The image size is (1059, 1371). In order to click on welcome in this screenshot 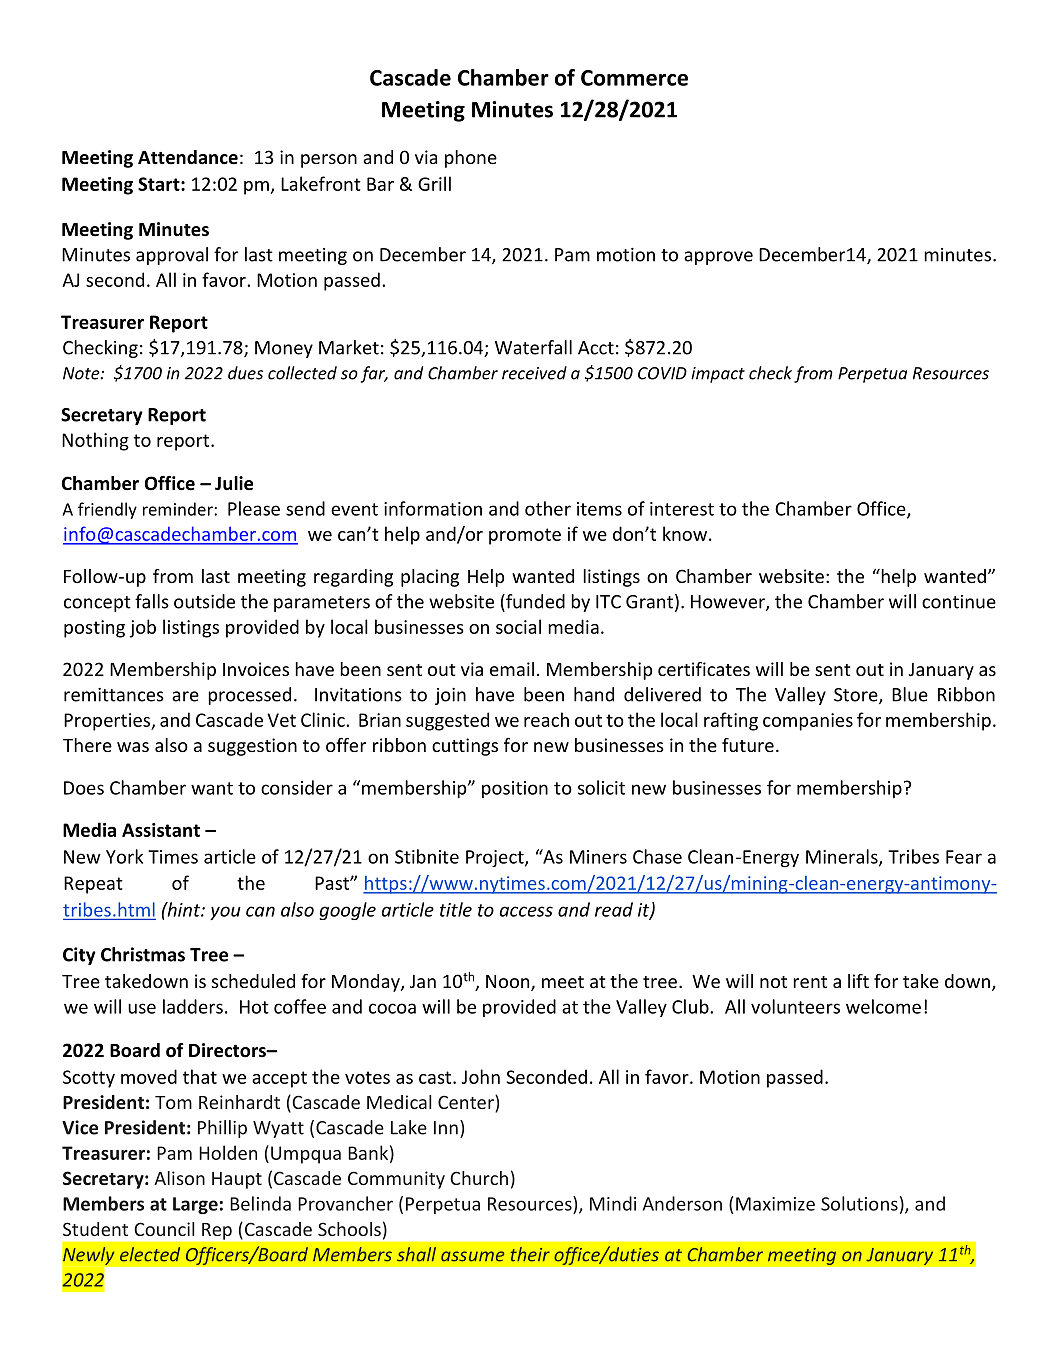, I will do `click(883, 1006)`.
